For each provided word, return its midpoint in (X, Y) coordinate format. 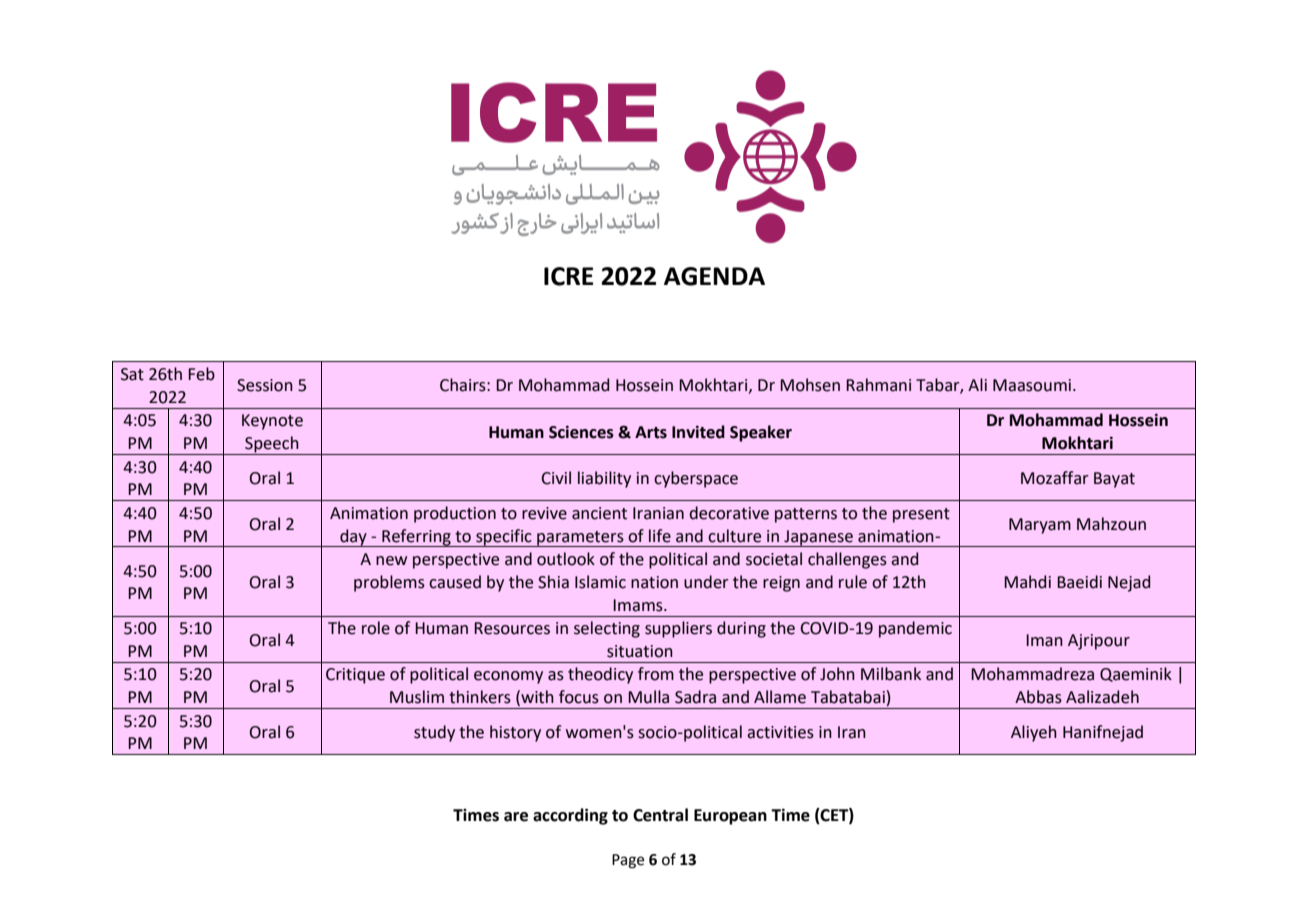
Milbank (891, 674)
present (921, 515)
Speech (272, 445)
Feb (201, 374)
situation (640, 651)
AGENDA (714, 276)
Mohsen (810, 385)
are (516, 817)
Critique (355, 676)
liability (604, 479)
